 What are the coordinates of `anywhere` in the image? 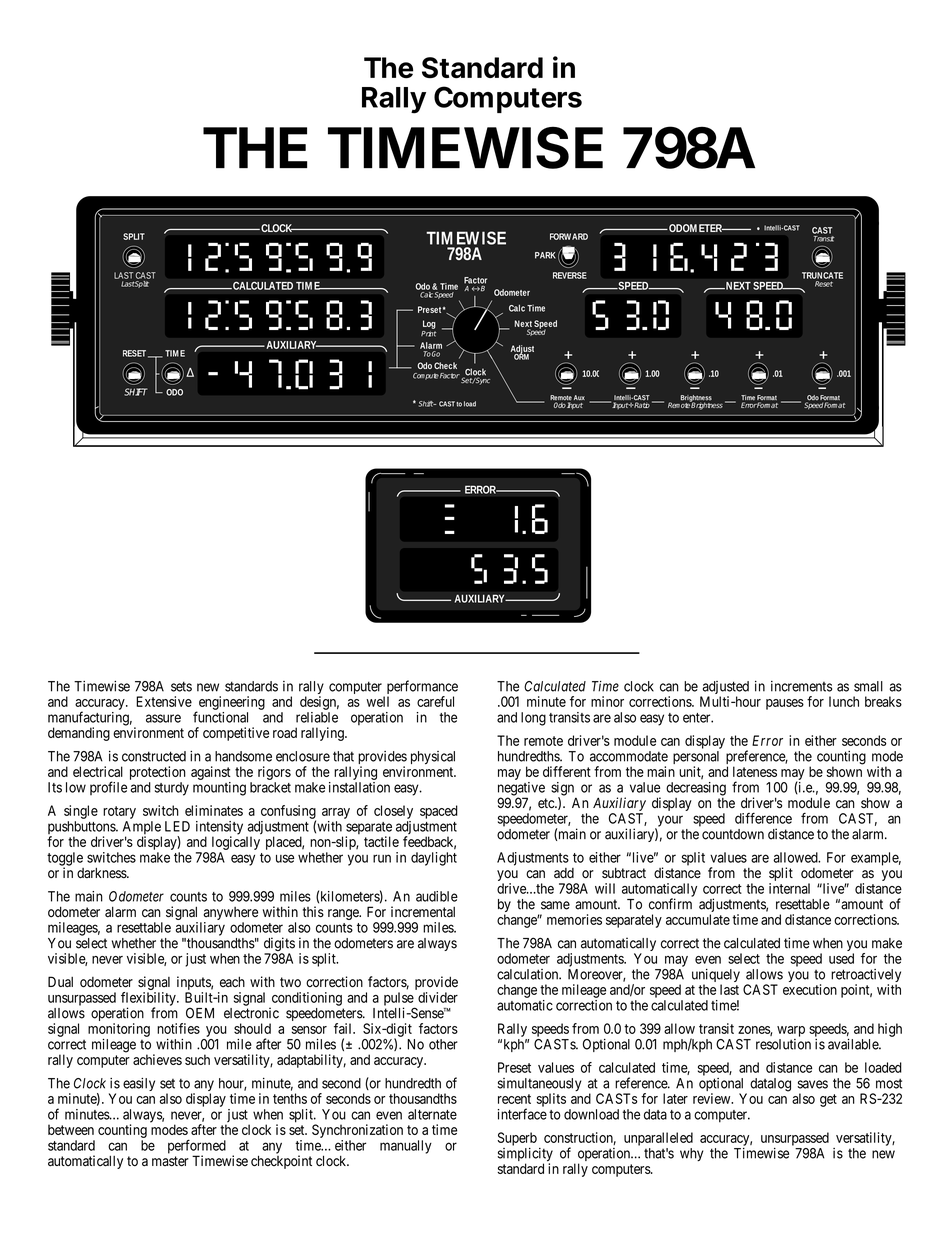 It's located at (231, 913).
